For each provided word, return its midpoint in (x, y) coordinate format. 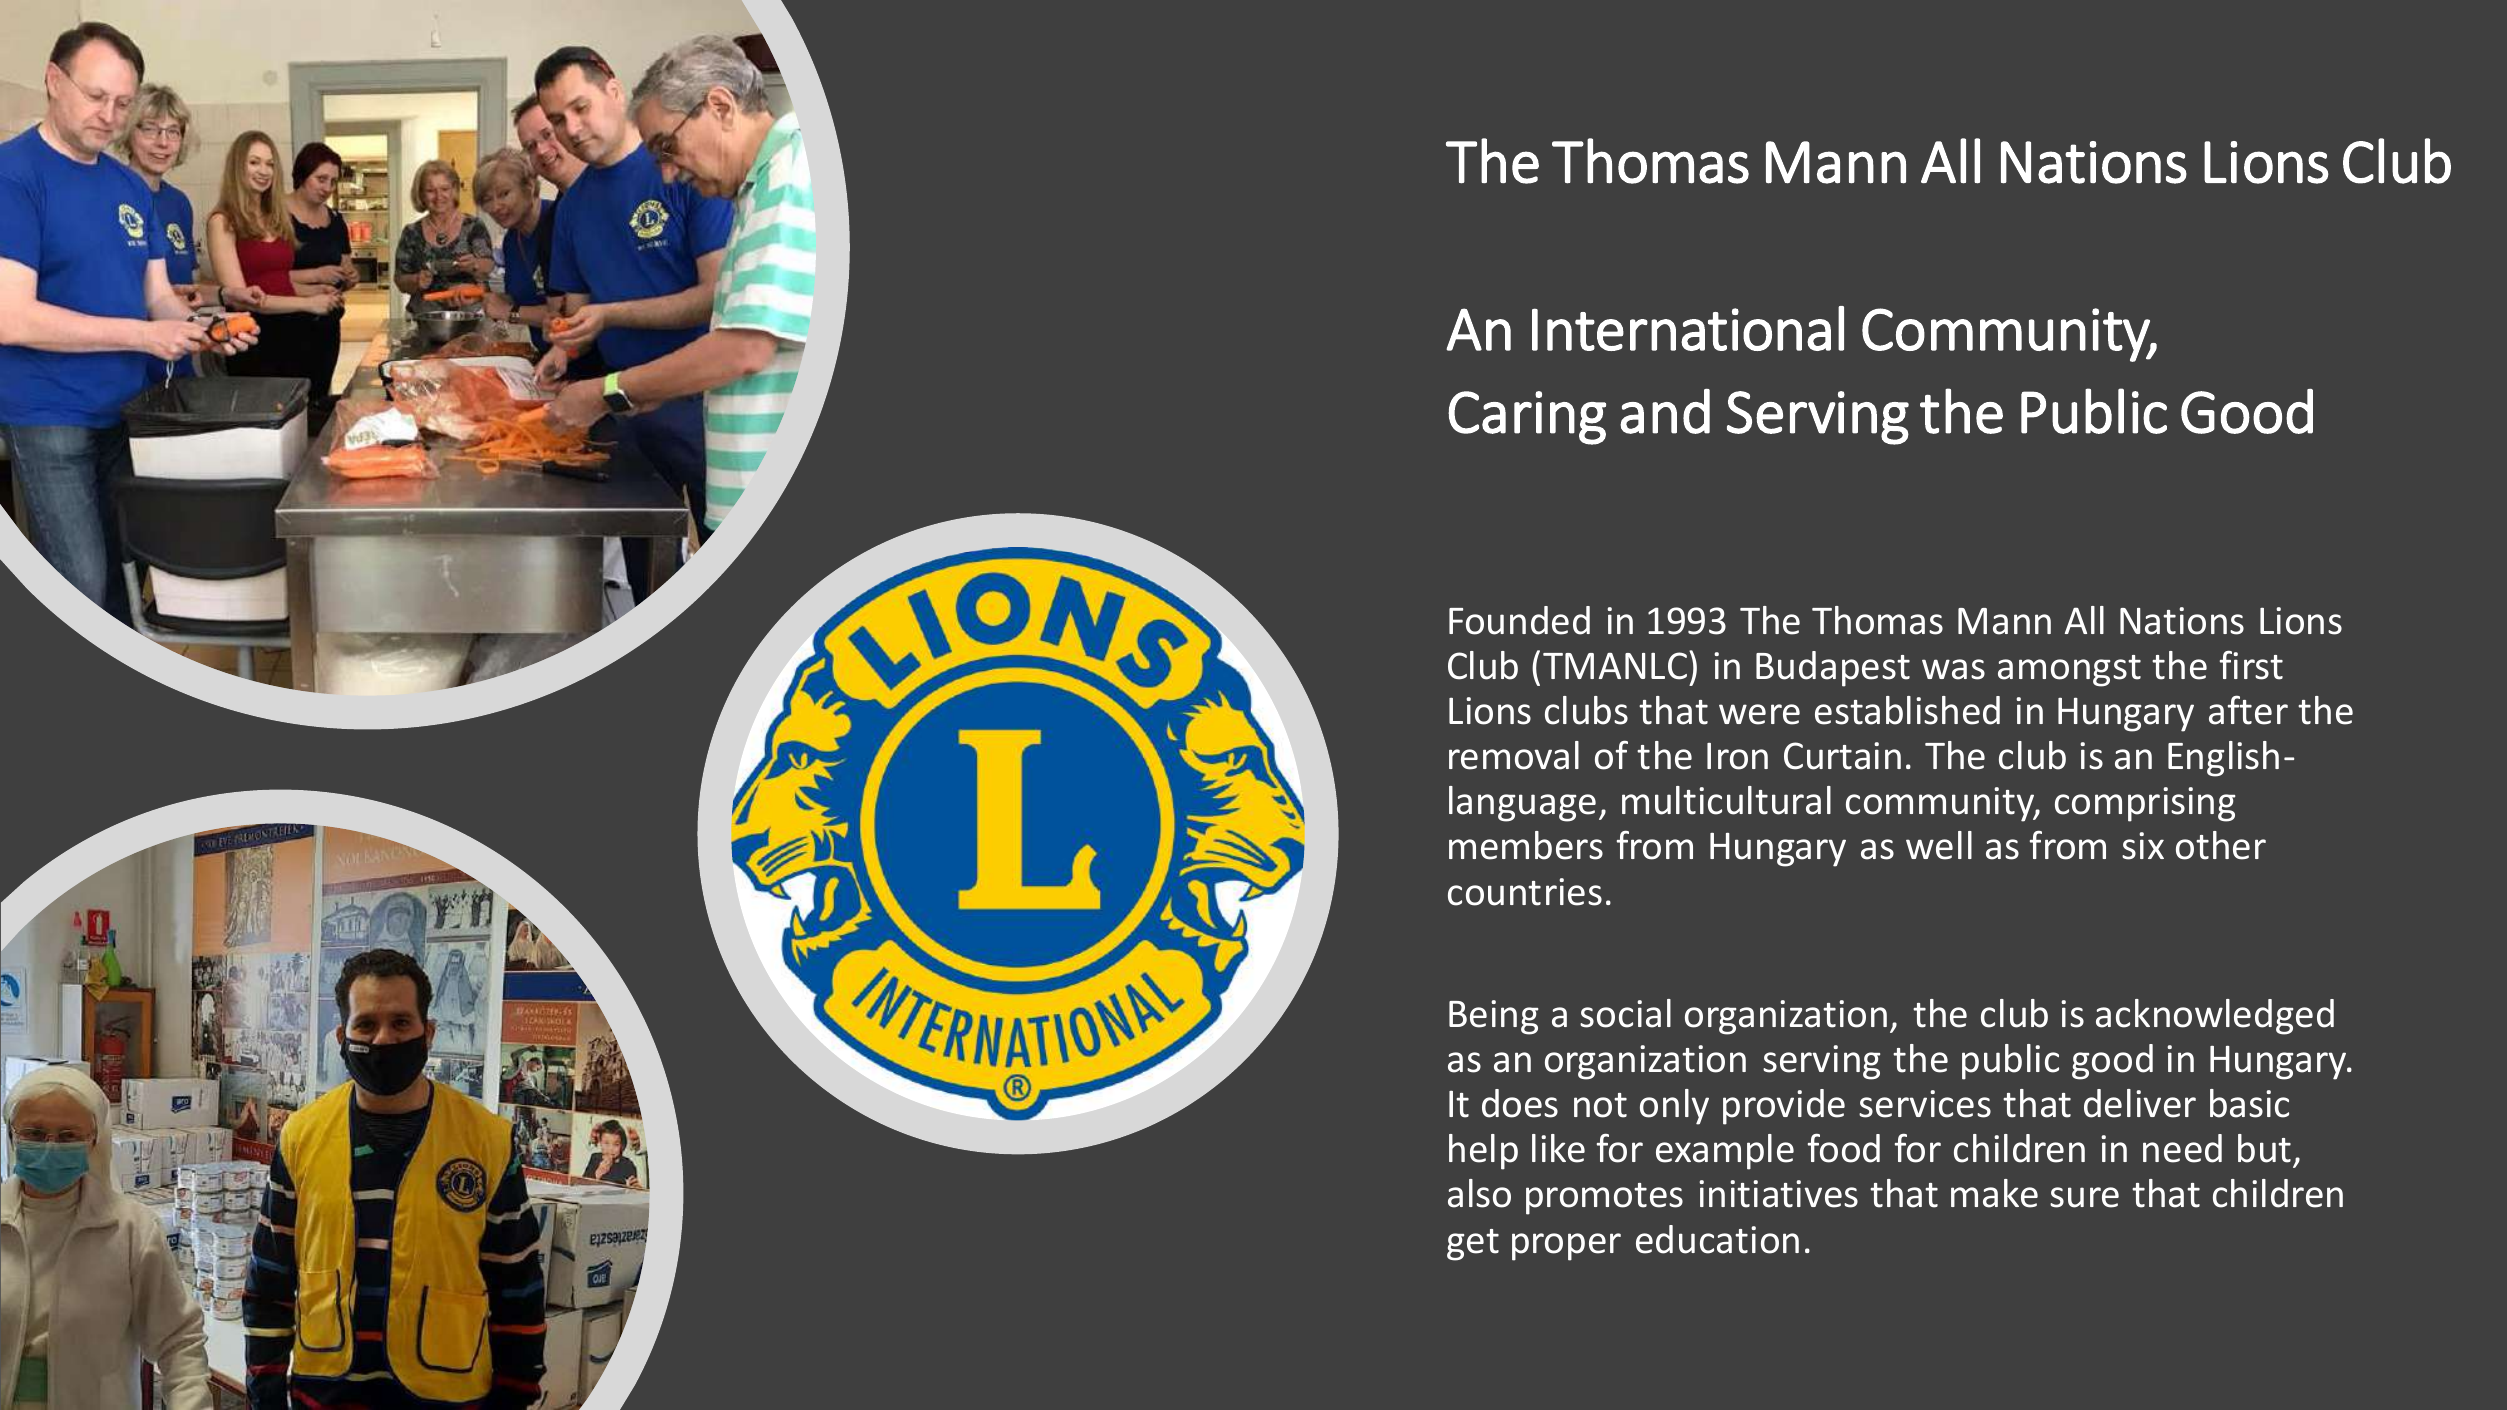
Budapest (1833, 669)
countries (1525, 892)
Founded (1519, 620)
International (1688, 328)
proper (1566, 1247)
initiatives (1778, 1194)
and (1665, 411)
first (2251, 665)
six (2143, 846)
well (1939, 845)
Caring (1527, 418)
